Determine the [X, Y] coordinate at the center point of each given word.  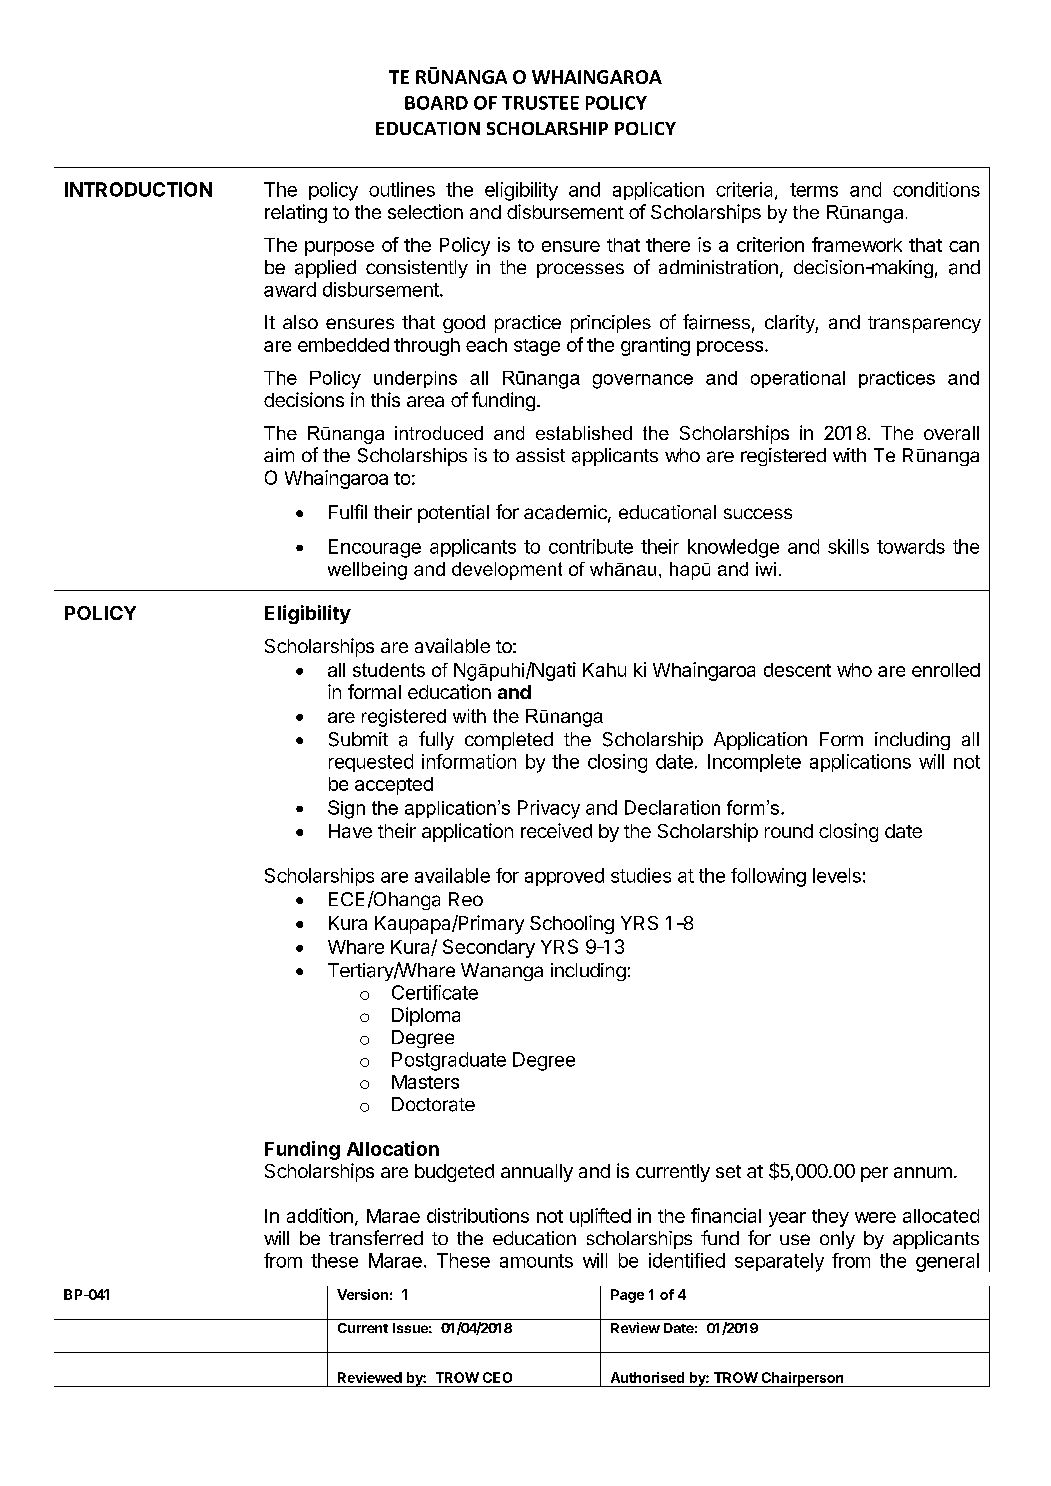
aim [279, 455]
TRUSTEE [540, 103]
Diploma [426, 1016]
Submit [358, 739]
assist [540, 455]
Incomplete [754, 763]
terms [814, 190]
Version [362, 1294]
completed [509, 741]
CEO [497, 1377]
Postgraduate [449, 1061]
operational [798, 379]
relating [296, 213]
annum [923, 1172]
